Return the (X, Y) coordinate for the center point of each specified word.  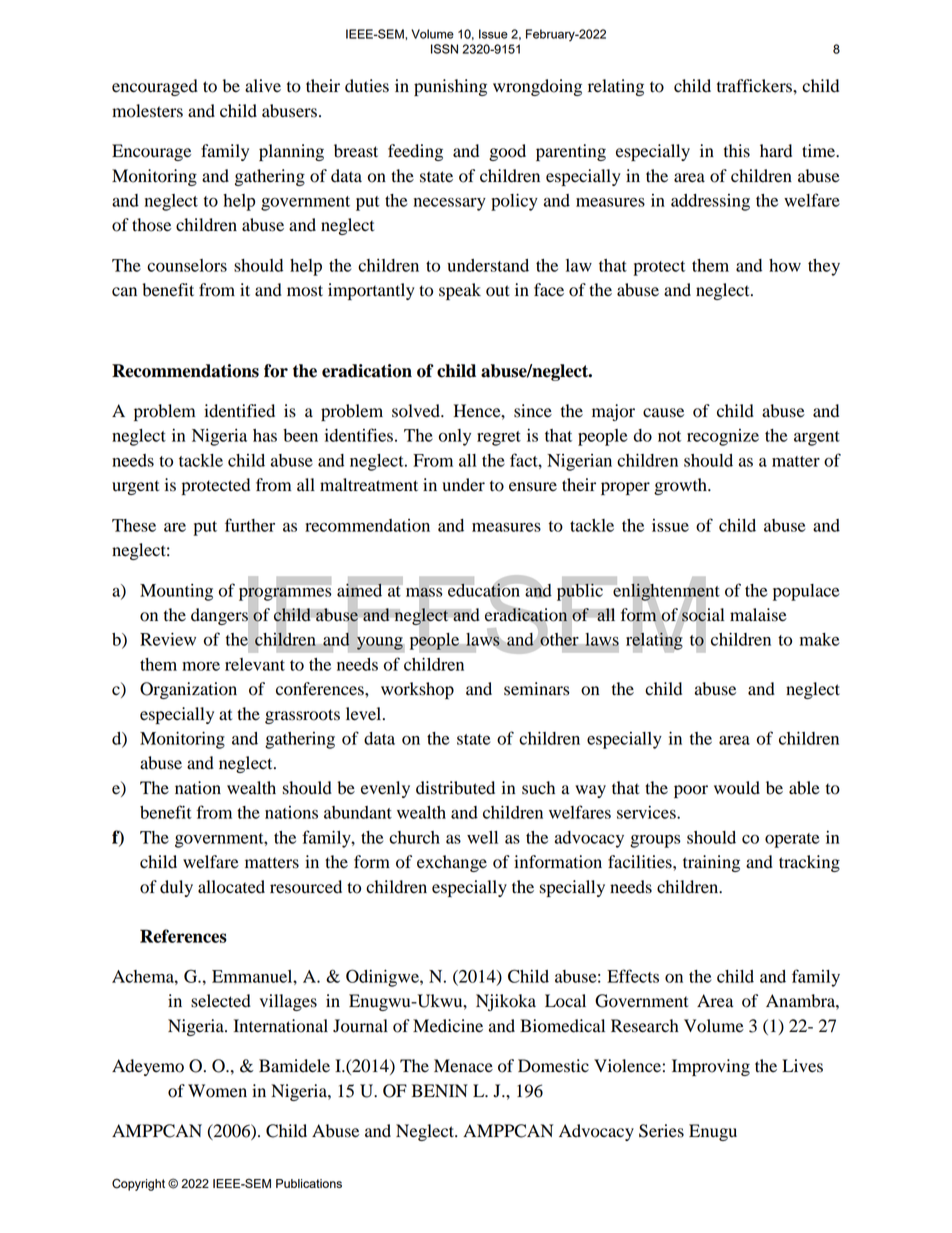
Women (217, 1091)
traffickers (755, 86)
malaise (758, 615)
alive (263, 86)
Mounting (176, 592)
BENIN (440, 1090)
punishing (450, 87)
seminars (536, 689)
